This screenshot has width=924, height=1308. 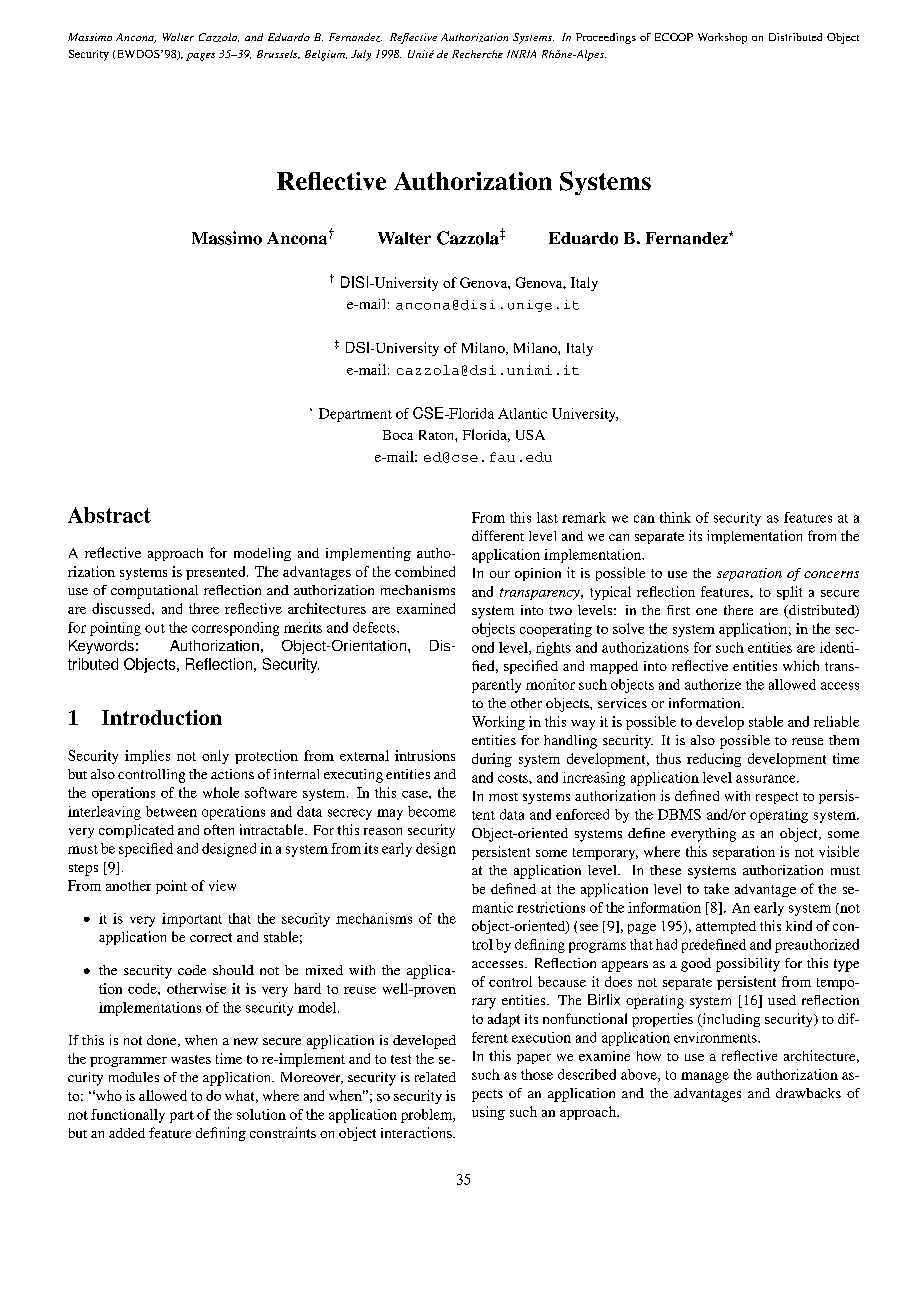 I want to click on Workshop, so click(x=722, y=38).
